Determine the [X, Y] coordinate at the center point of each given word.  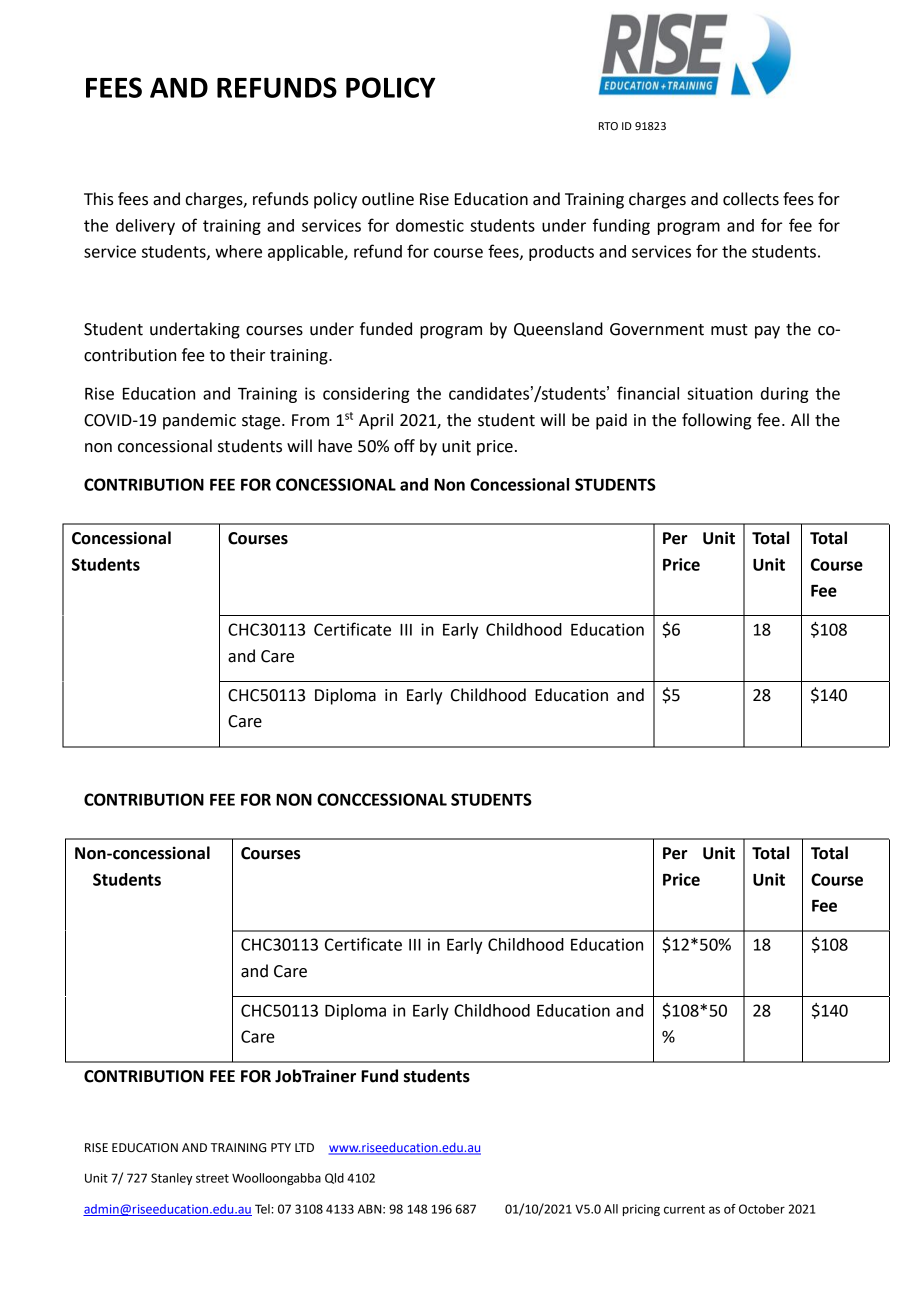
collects [751, 199]
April [376, 421]
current [684, 1209]
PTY [281, 1147]
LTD [304, 1147]
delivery [145, 227]
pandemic [199, 421]
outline [388, 199]
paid [611, 421]
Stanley [171, 1179]
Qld [334, 1178]
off [404, 446]
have [335, 446]
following [716, 421]
